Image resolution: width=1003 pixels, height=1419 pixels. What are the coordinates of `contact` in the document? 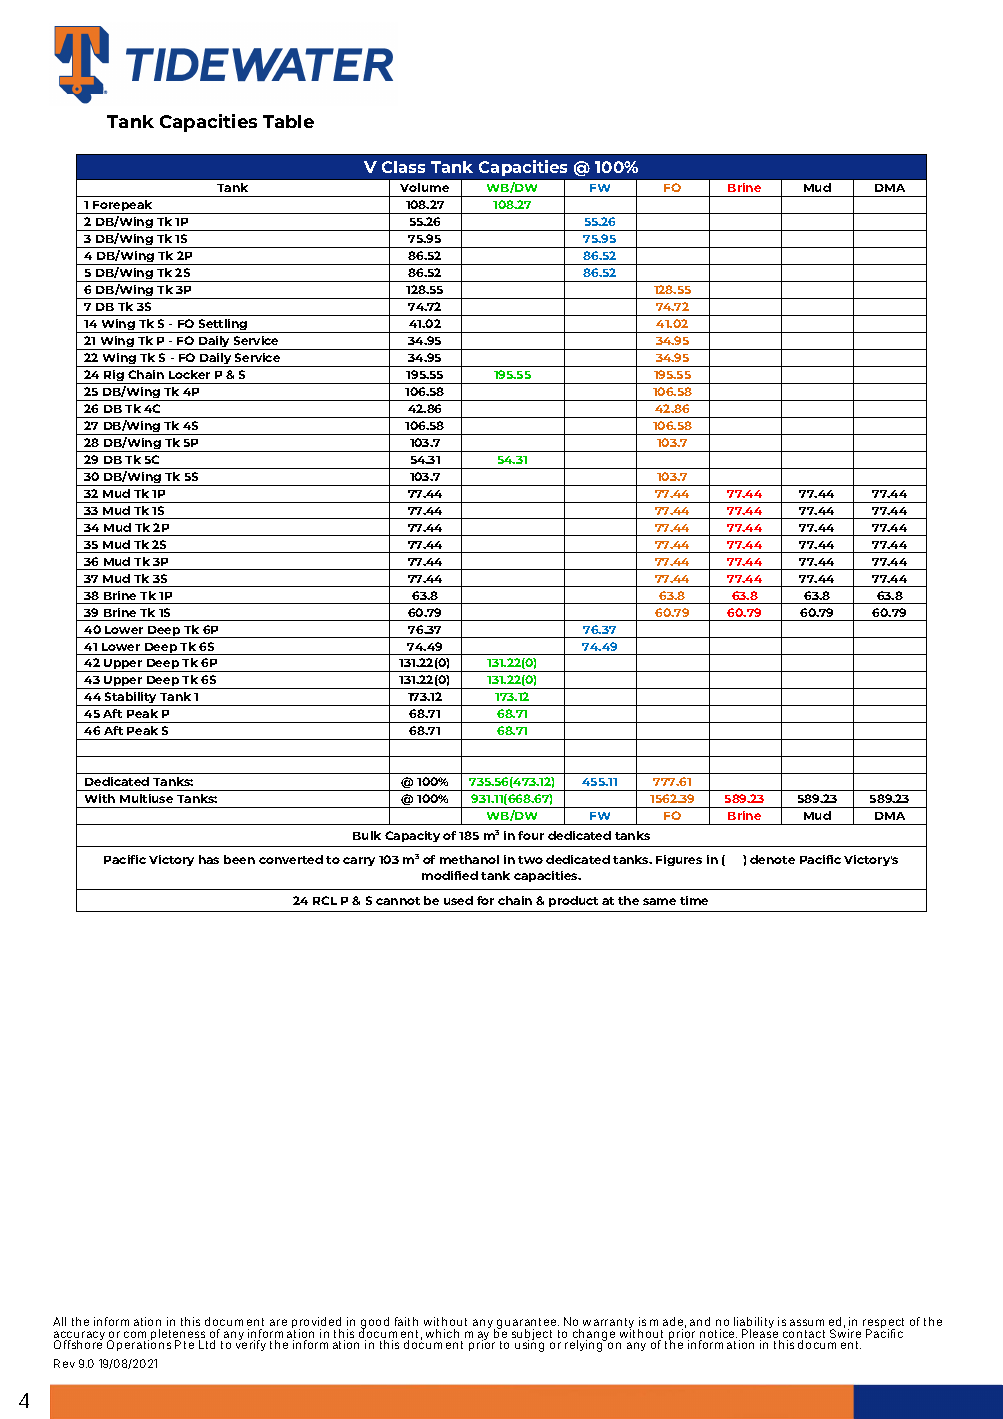 It's located at (804, 1335).
